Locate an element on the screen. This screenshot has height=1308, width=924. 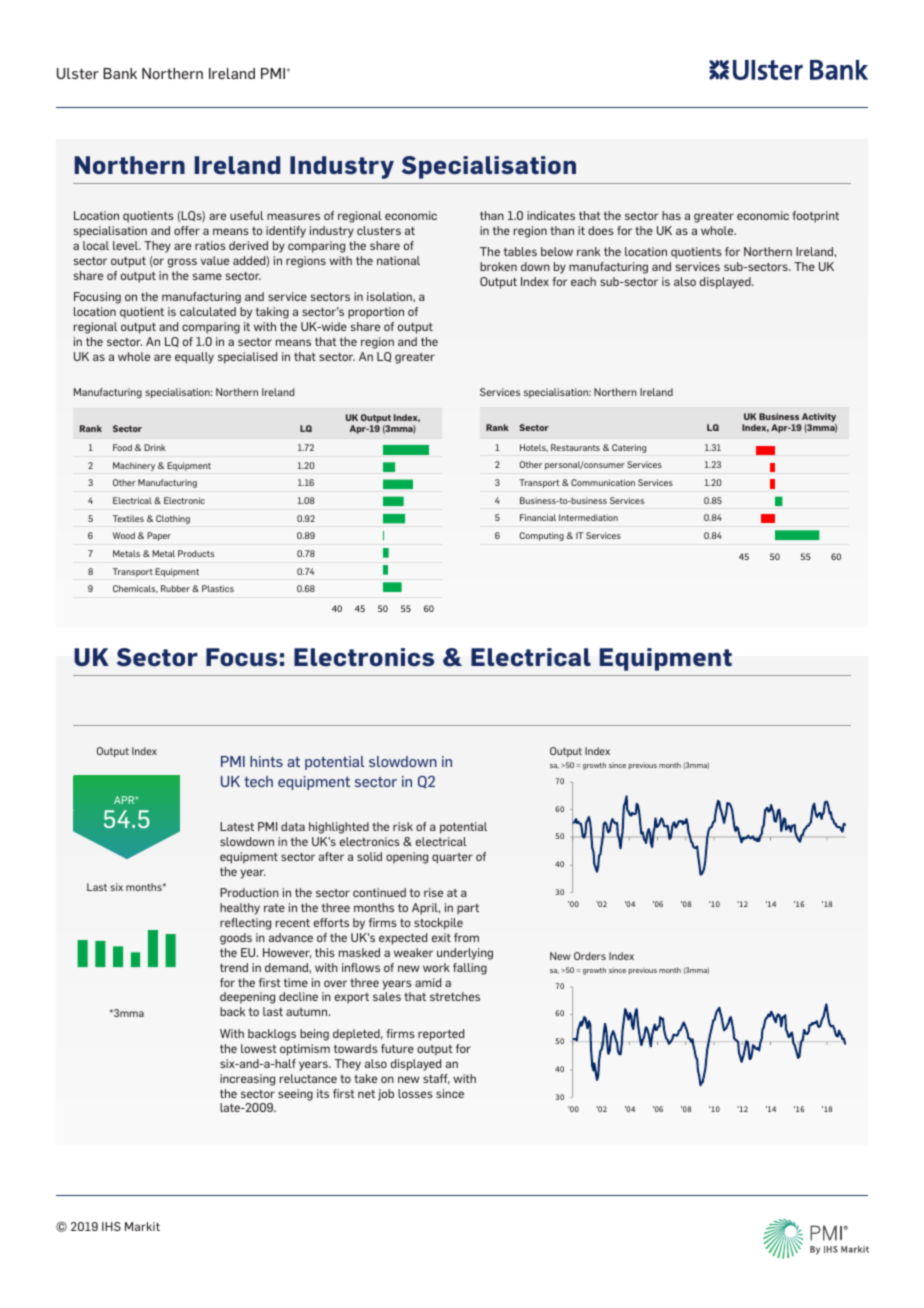
Computing is located at coordinates (542, 536).
